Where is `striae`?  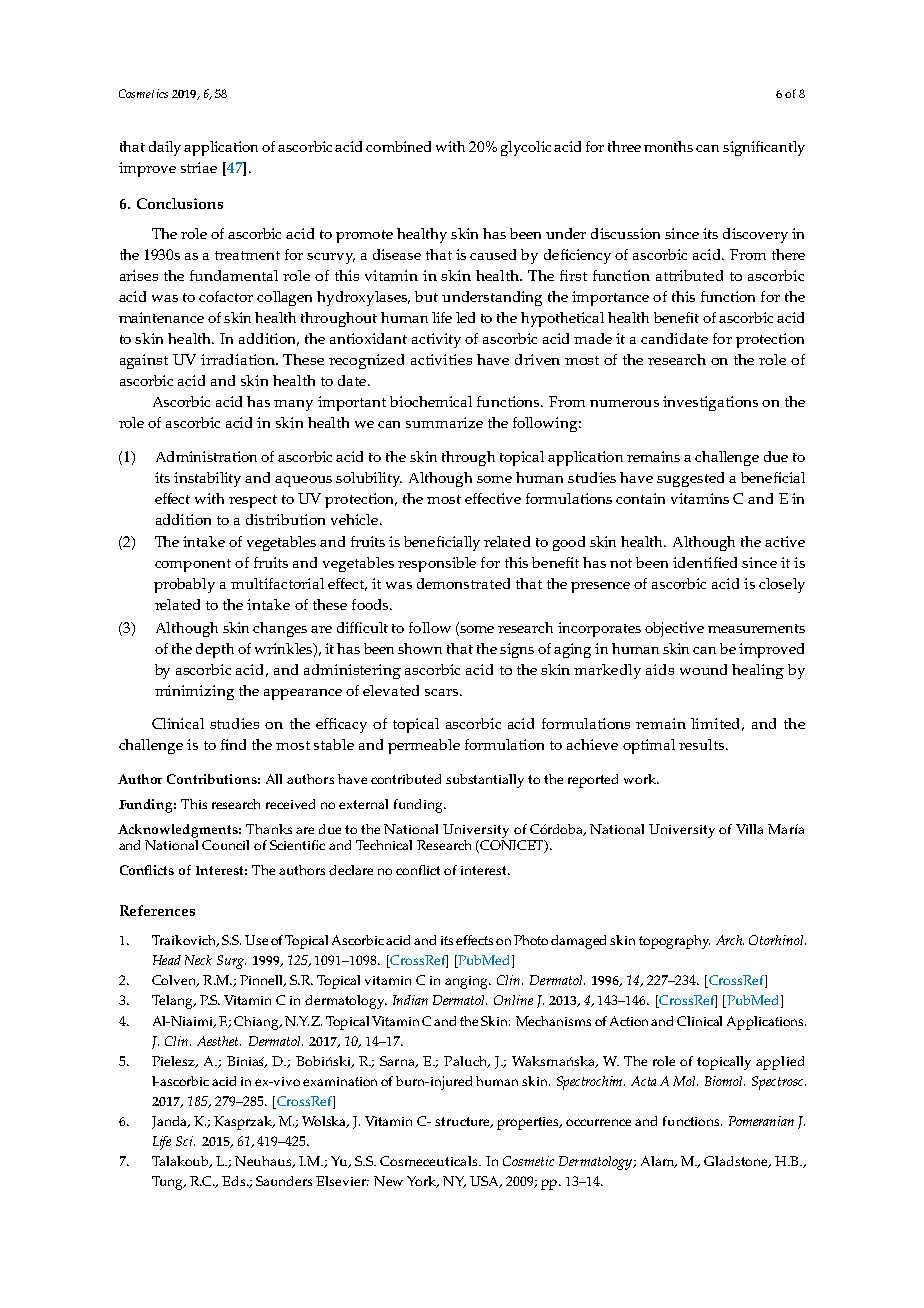
striae is located at coordinates (199, 167).
